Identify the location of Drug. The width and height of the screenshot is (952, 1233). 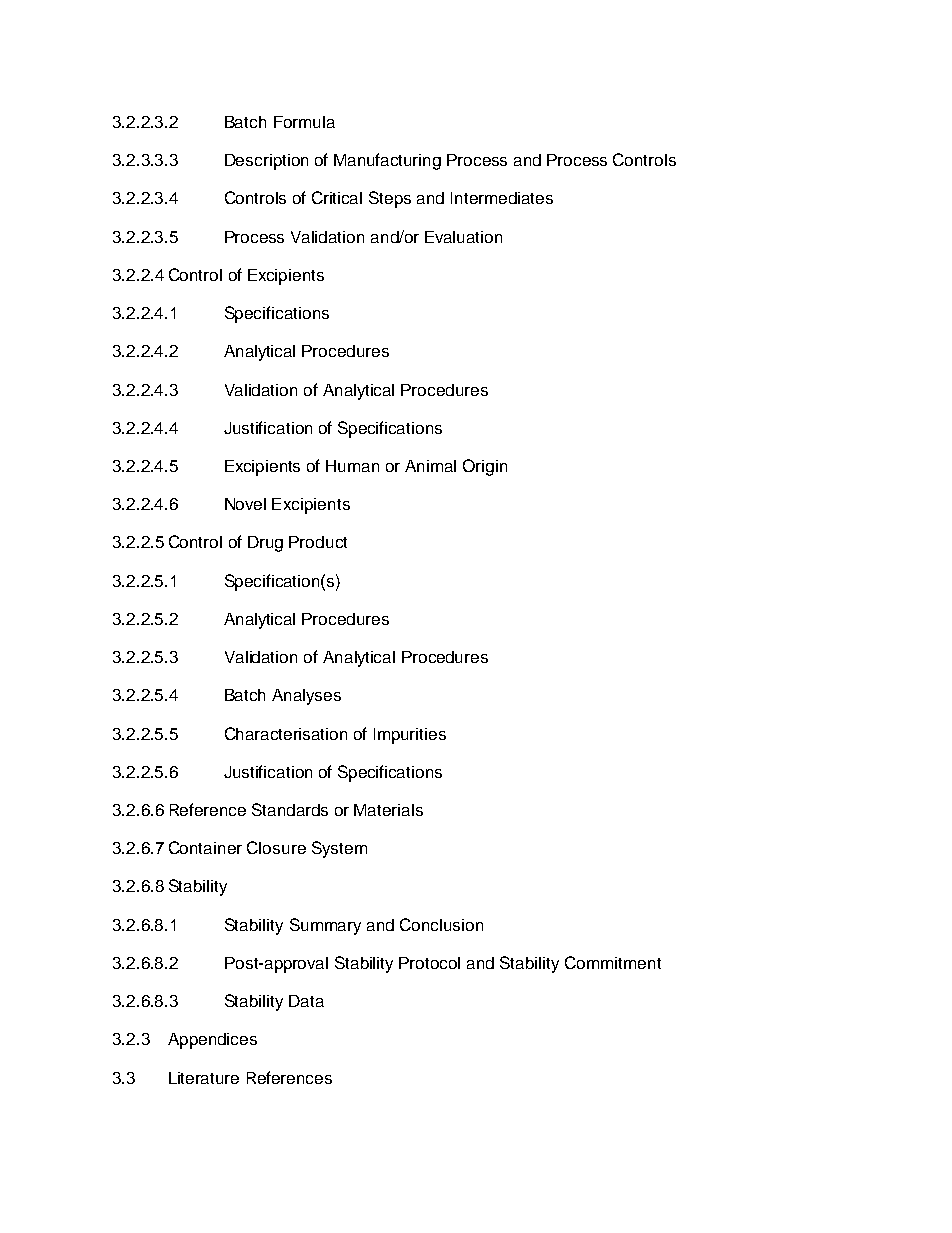
(265, 544).
